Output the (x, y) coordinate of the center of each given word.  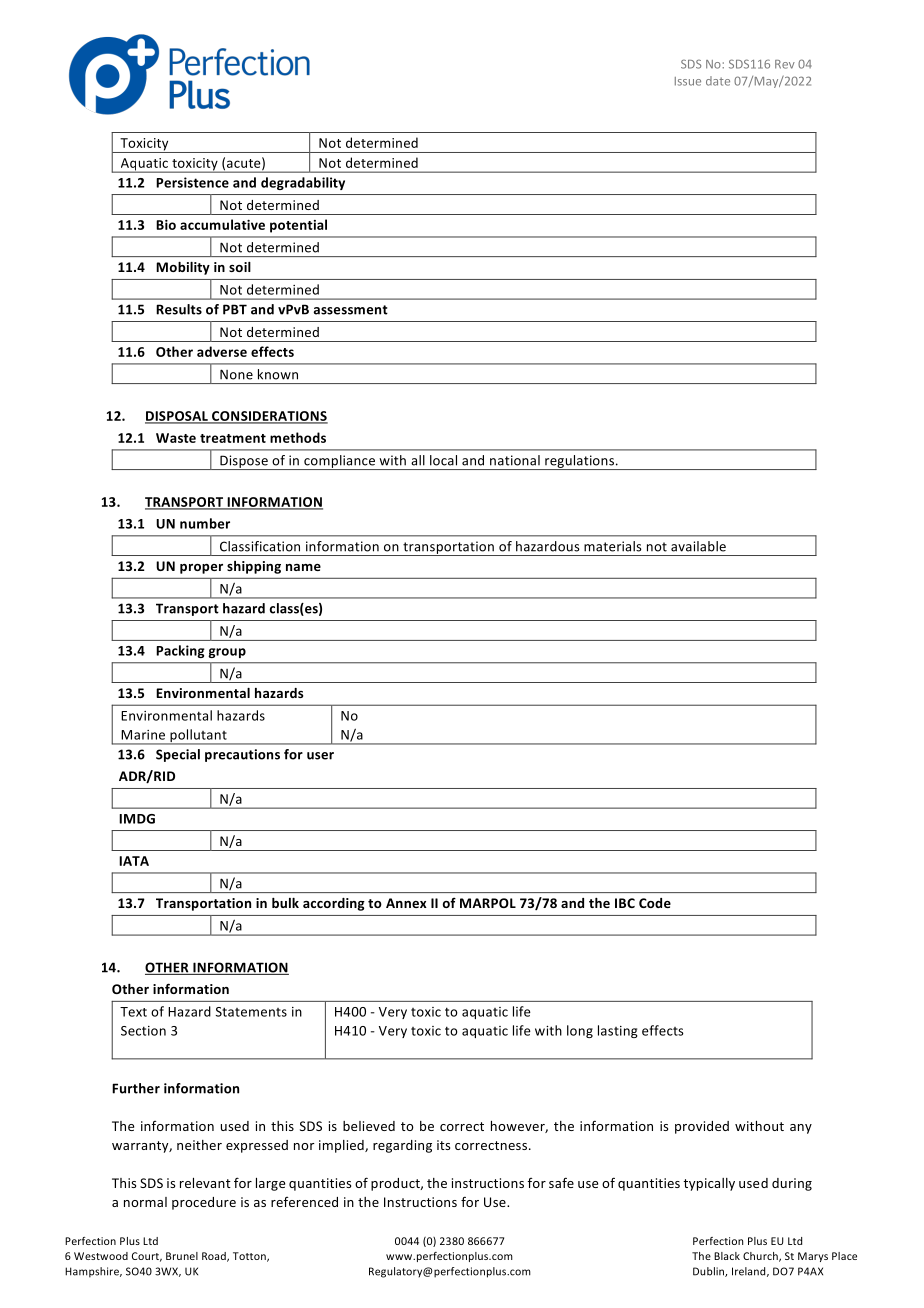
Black (727, 1256)
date (718, 81)
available (698, 546)
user (320, 756)
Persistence (192, 182)
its (443, 1145)
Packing (180, 651)
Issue (688, 81)
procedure (204, 1203)
